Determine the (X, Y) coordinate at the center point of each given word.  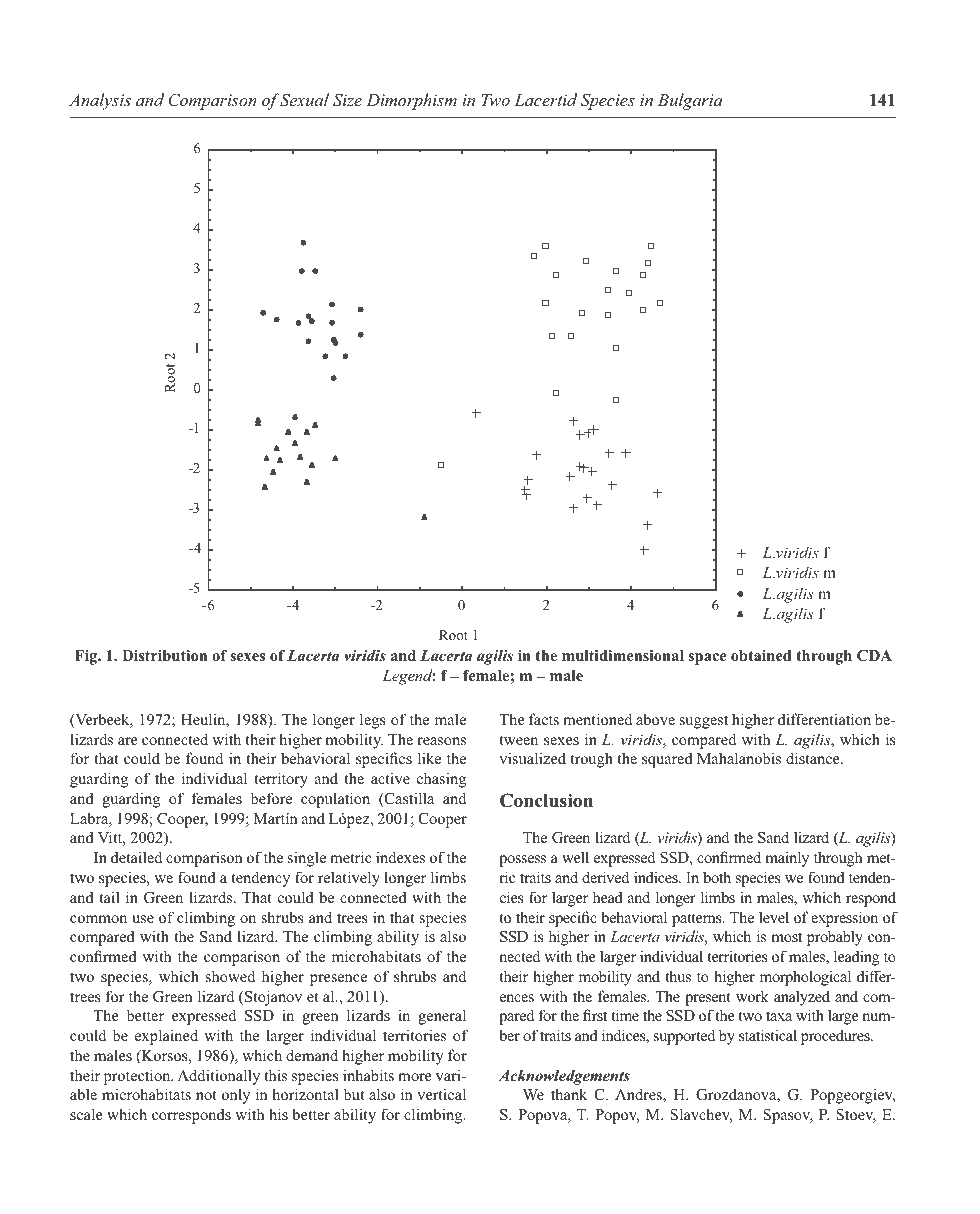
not (206, 1095)
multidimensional (623, 655)
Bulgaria (690, 101)
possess (522, 861)
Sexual (303, 100)
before (271, 798)
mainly (787, 859)
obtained (761, 655)
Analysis (100, 101)
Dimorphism (411, 101)
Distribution (164, 655)
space (707, 659)
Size (347, 100)
